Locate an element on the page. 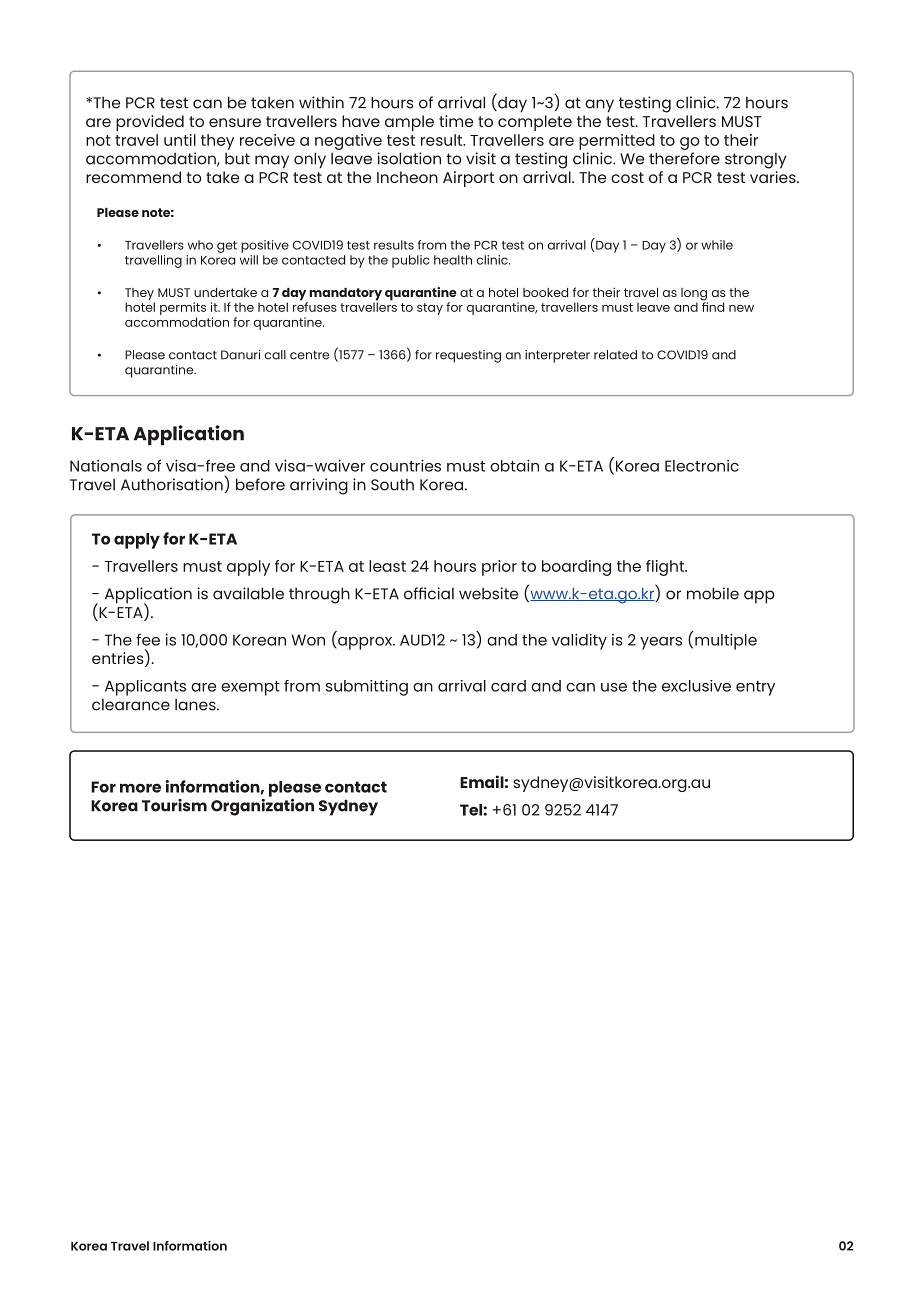  Authorisation is located at coordinates (173, 483).
